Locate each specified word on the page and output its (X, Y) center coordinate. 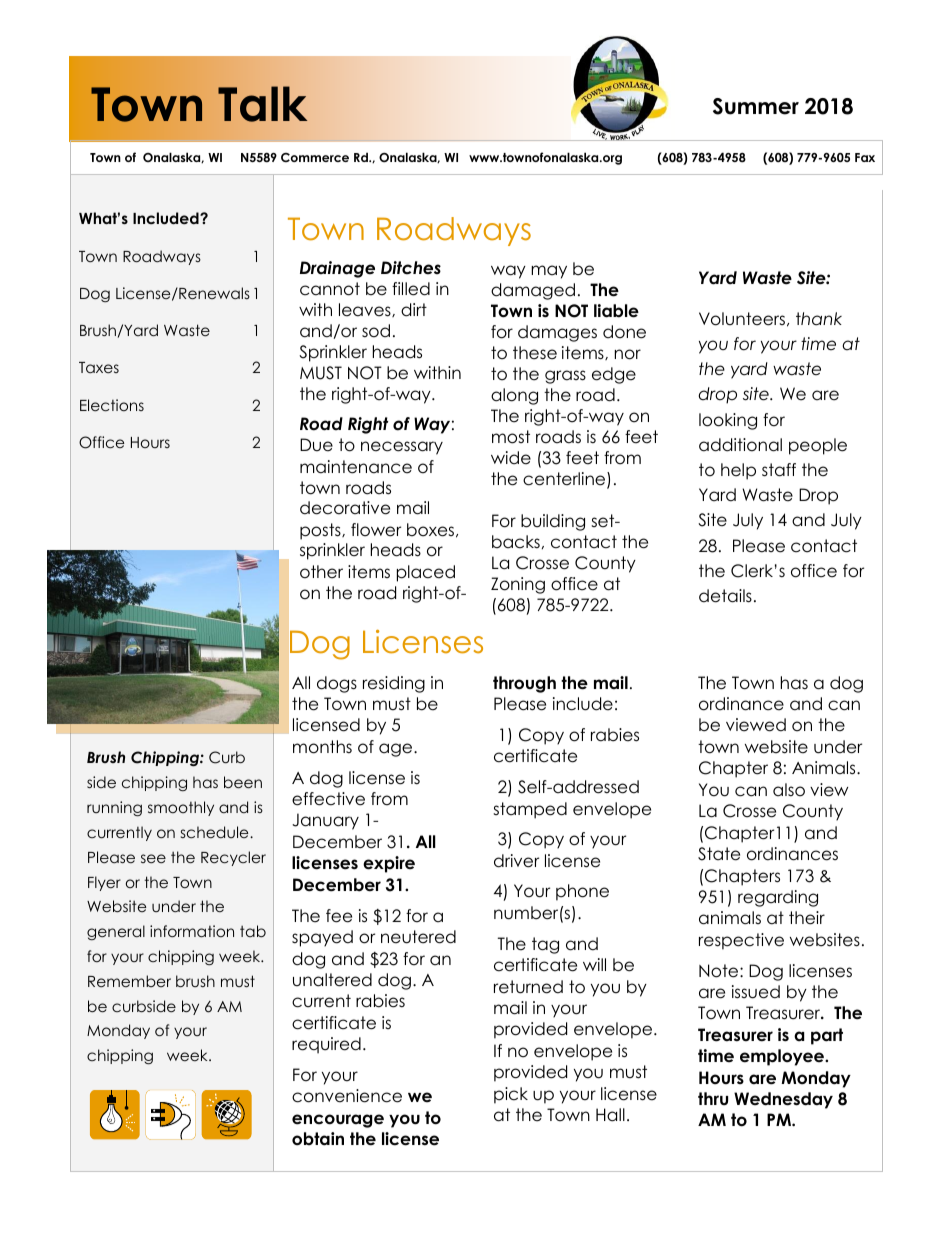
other (321, 572)
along (514, 396)
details (725, 596)
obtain (318, 1139)
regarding (778, 898)
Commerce (315, 157)
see (153, 858)
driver (516, 861)
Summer (756, 106)
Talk (262, 104)
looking (728, 421)
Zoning (518, 585)
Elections (112, 405)
